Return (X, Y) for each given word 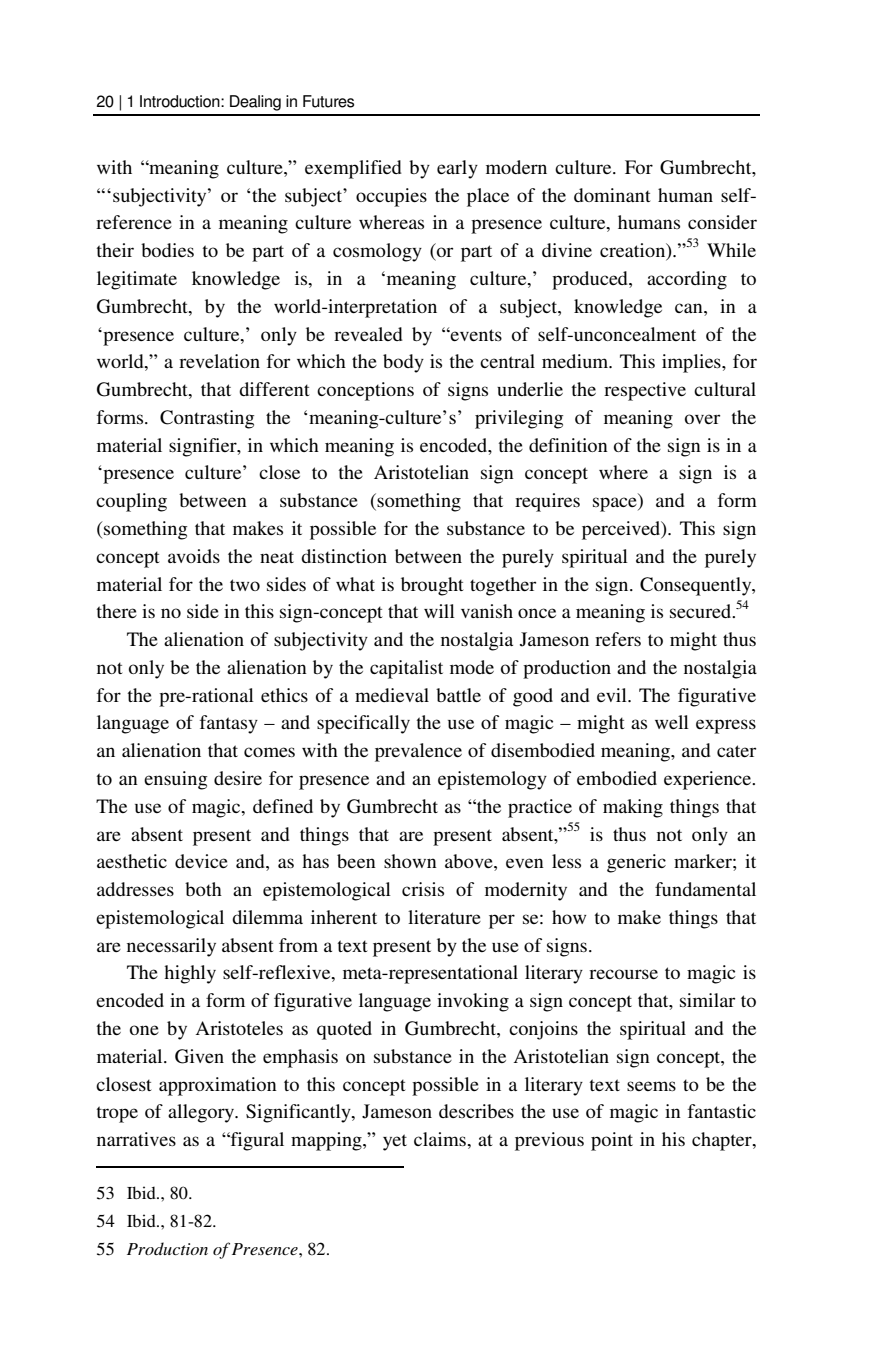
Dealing (255, 103)
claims (441, 1139)
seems (651, 1086)
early (457, 169)
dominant (612, 195)
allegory (202, 1113)
